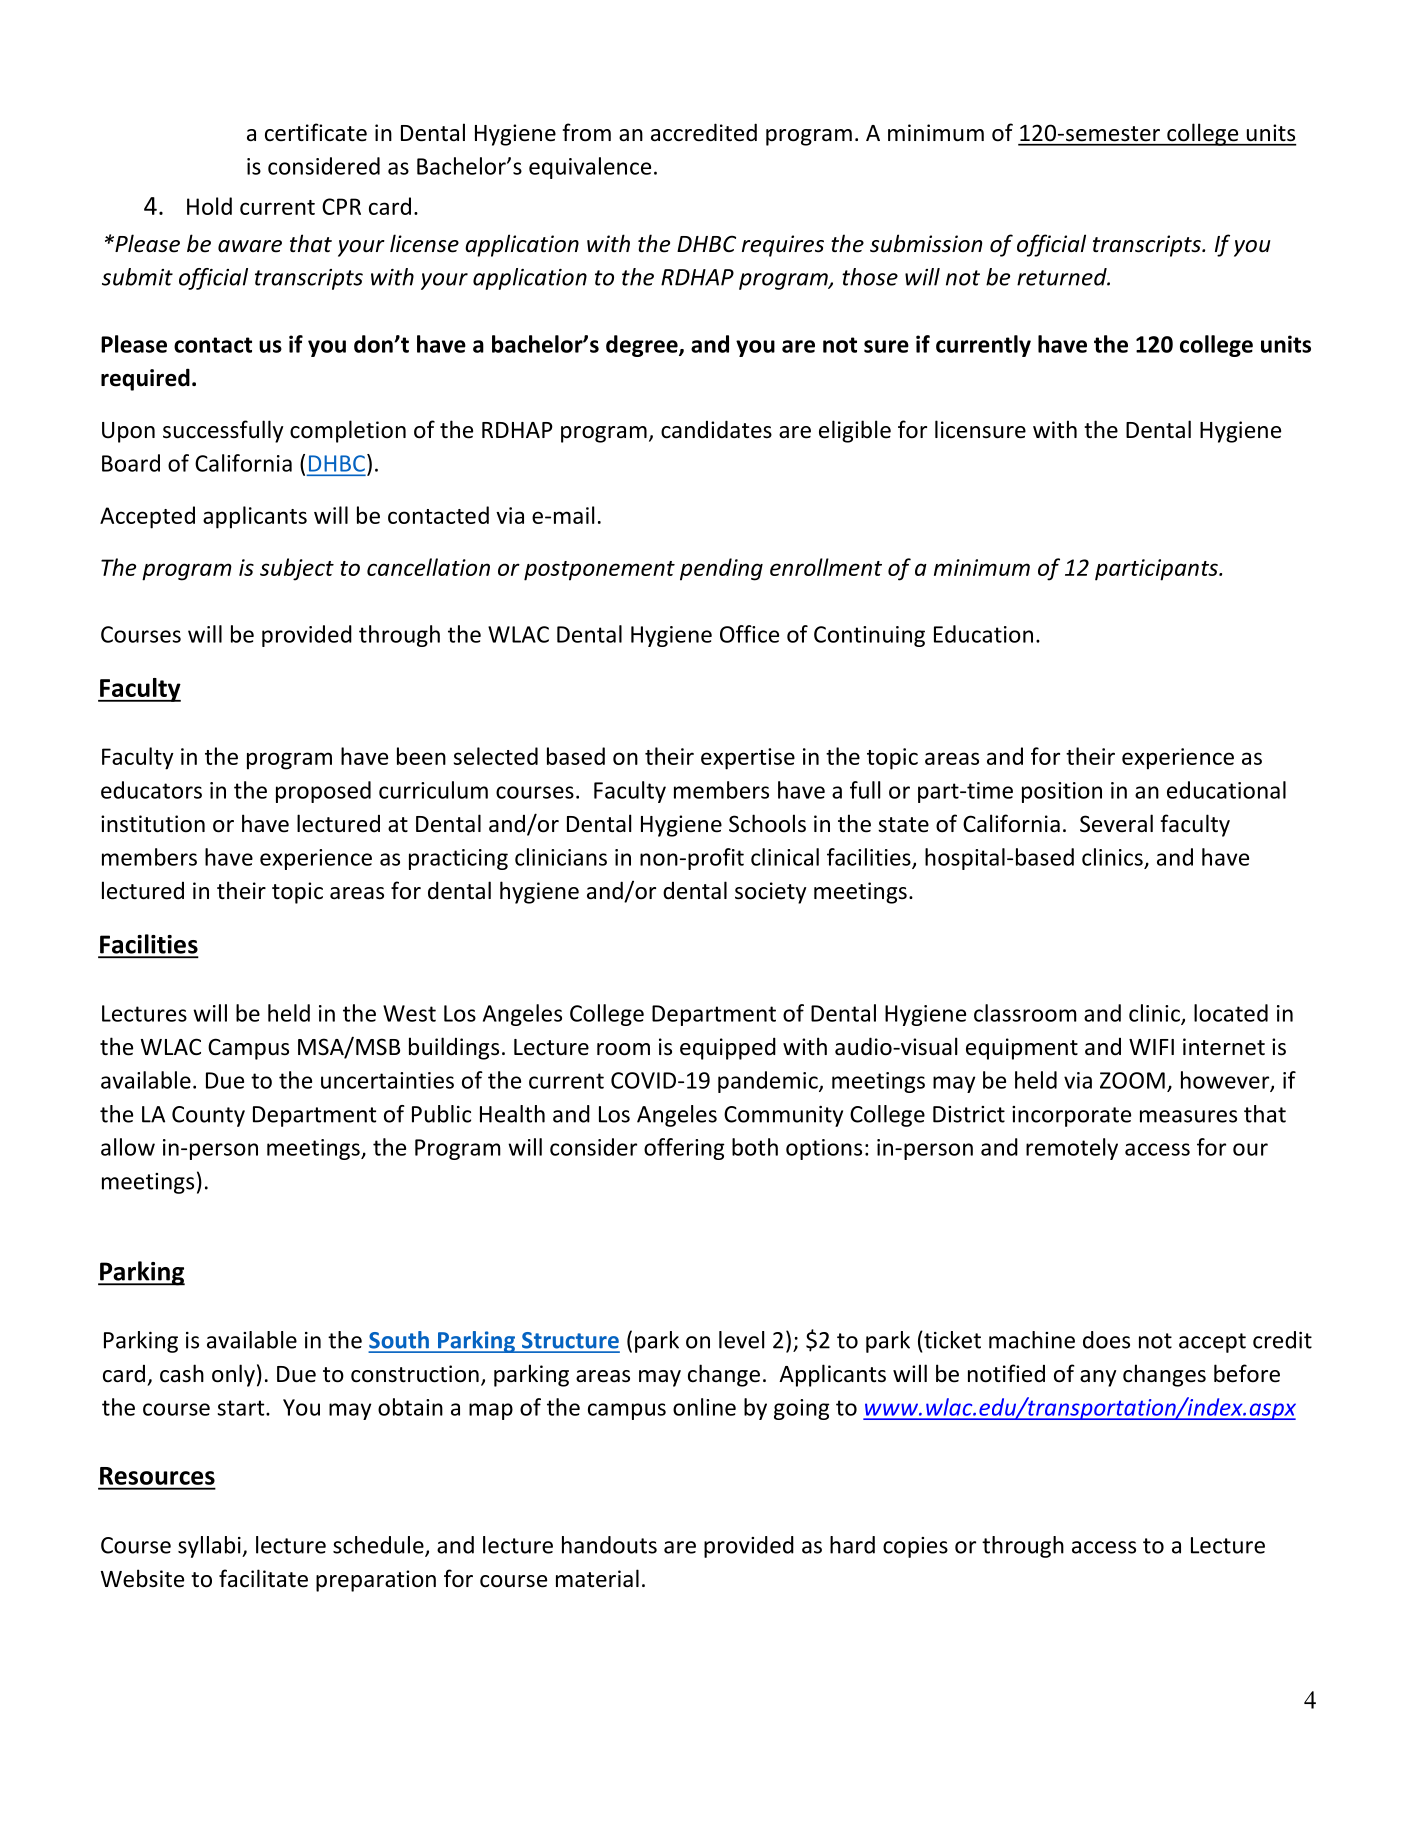 The width and height of the screenshot is (1416, 1833). What do you see at coordinates (728, 1048) in the screenshot?
I see `equipped` at bounding box center [728, 1048].
